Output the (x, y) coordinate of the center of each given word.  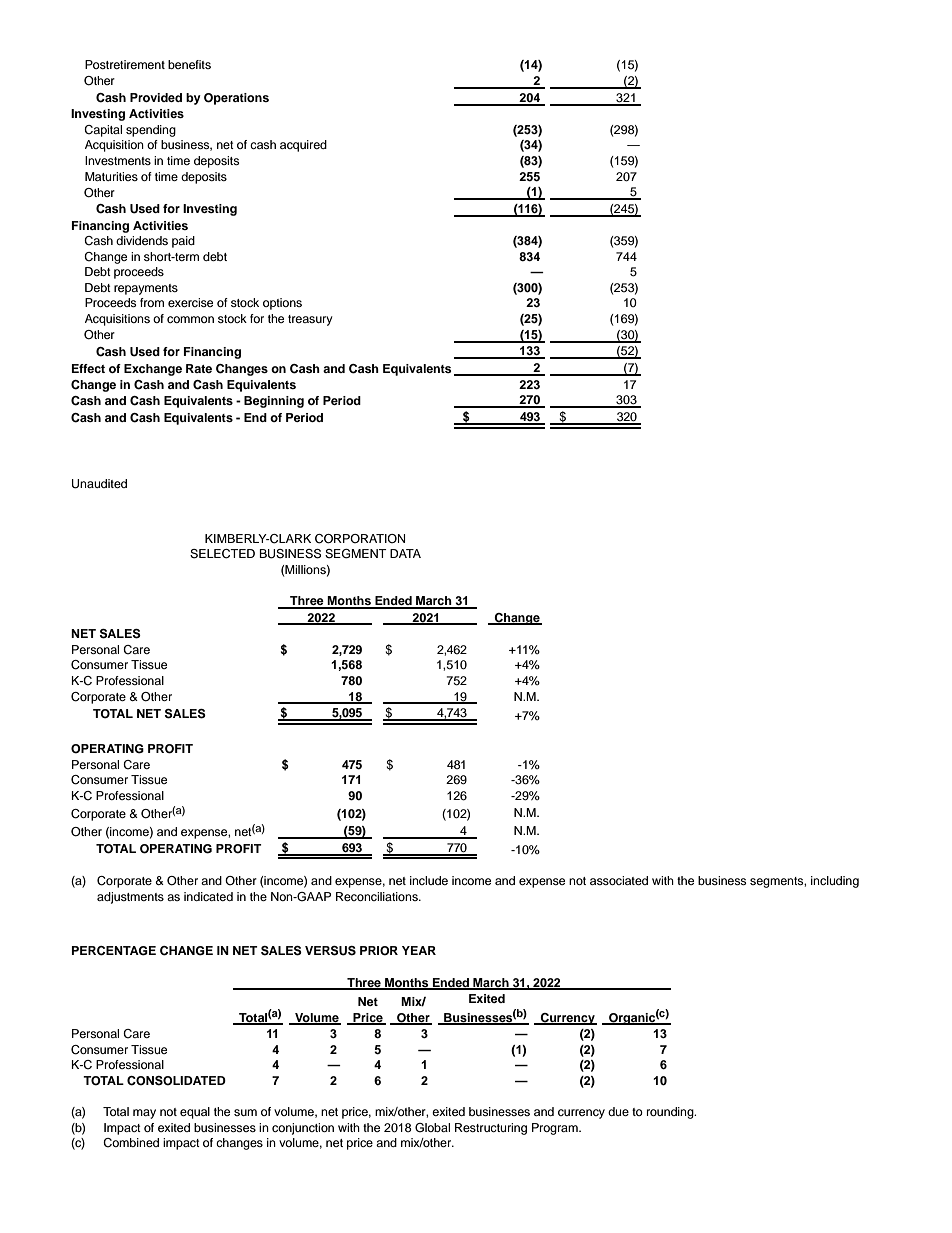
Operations (236, 99)
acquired (303, 146)
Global (432, 1128)
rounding (671, 1113)
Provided (156, 97)
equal (195, 1113)
